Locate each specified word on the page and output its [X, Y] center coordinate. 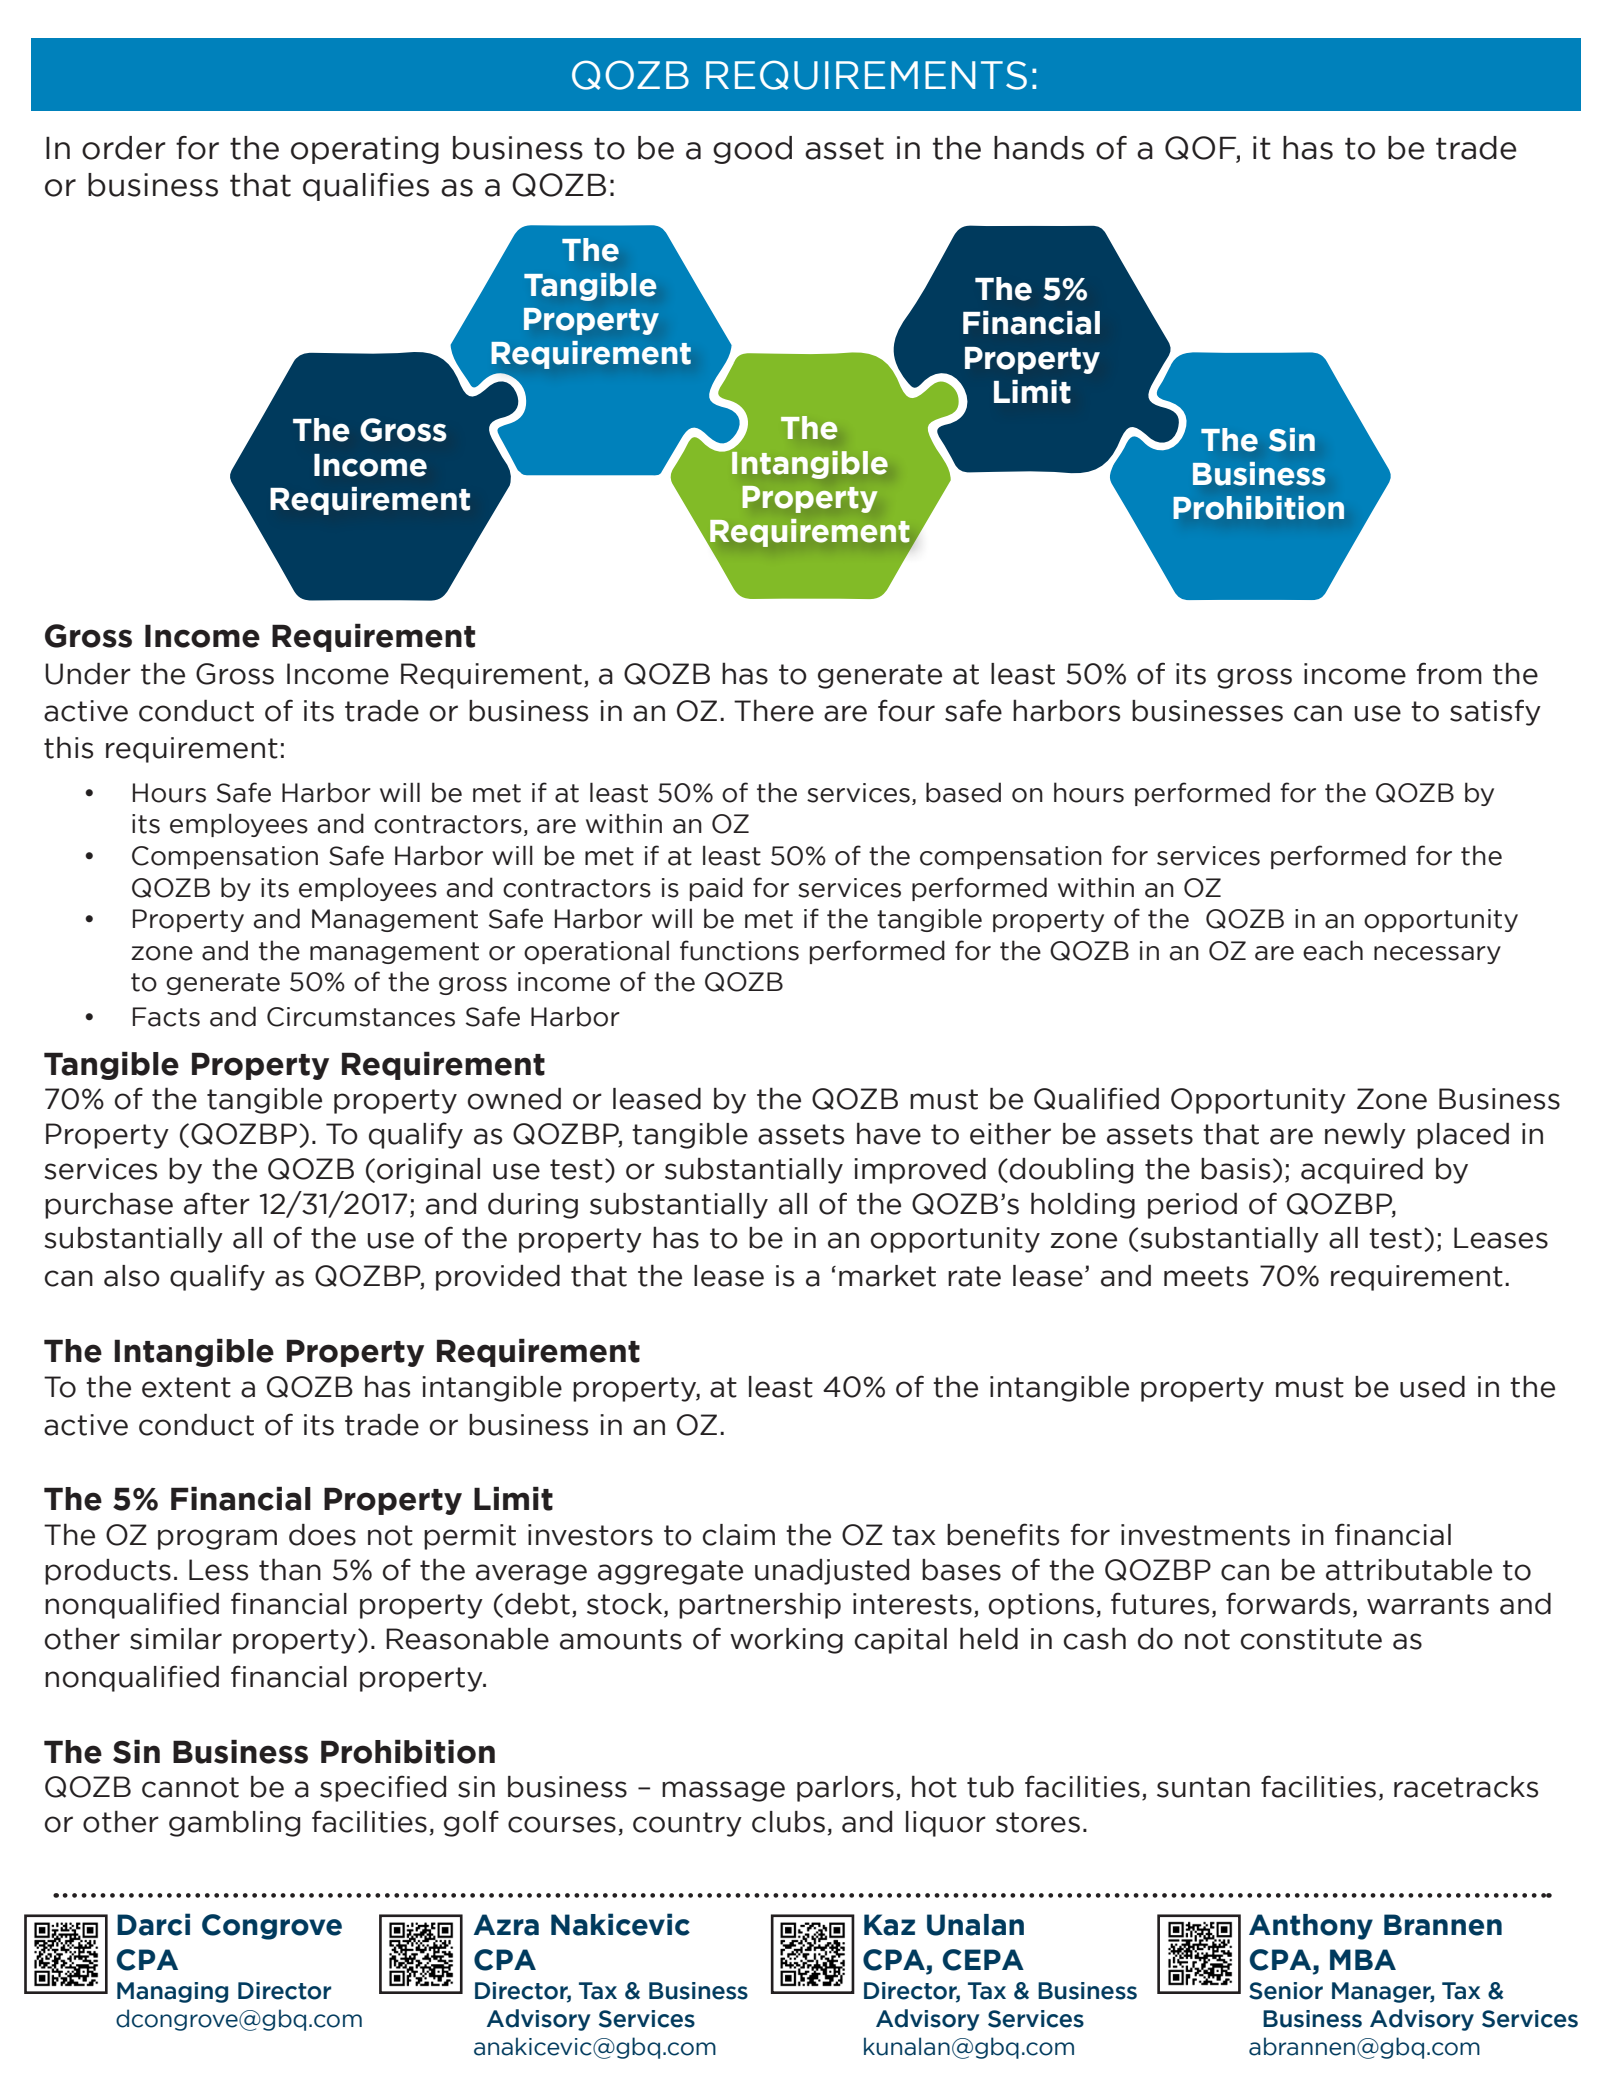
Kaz [889, 1925]
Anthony [1311, 1927]
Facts [166, 1017]
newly [1365, 1136]
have [889, 1133]
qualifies [366, 187]
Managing [172, 1992]
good [752, 150]
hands [1039, 148]
